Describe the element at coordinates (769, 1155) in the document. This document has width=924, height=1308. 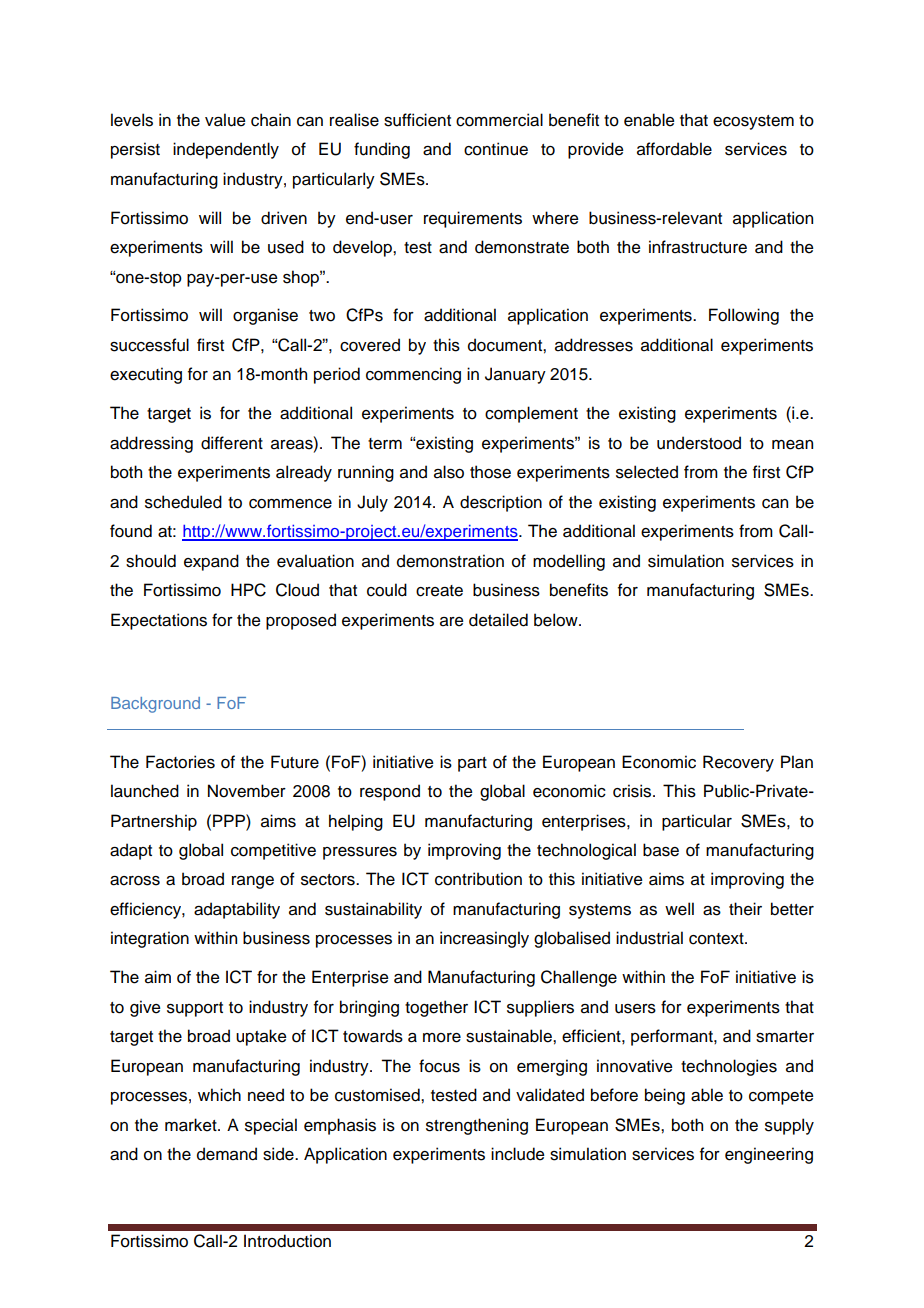
I see `engineering` at that location.
